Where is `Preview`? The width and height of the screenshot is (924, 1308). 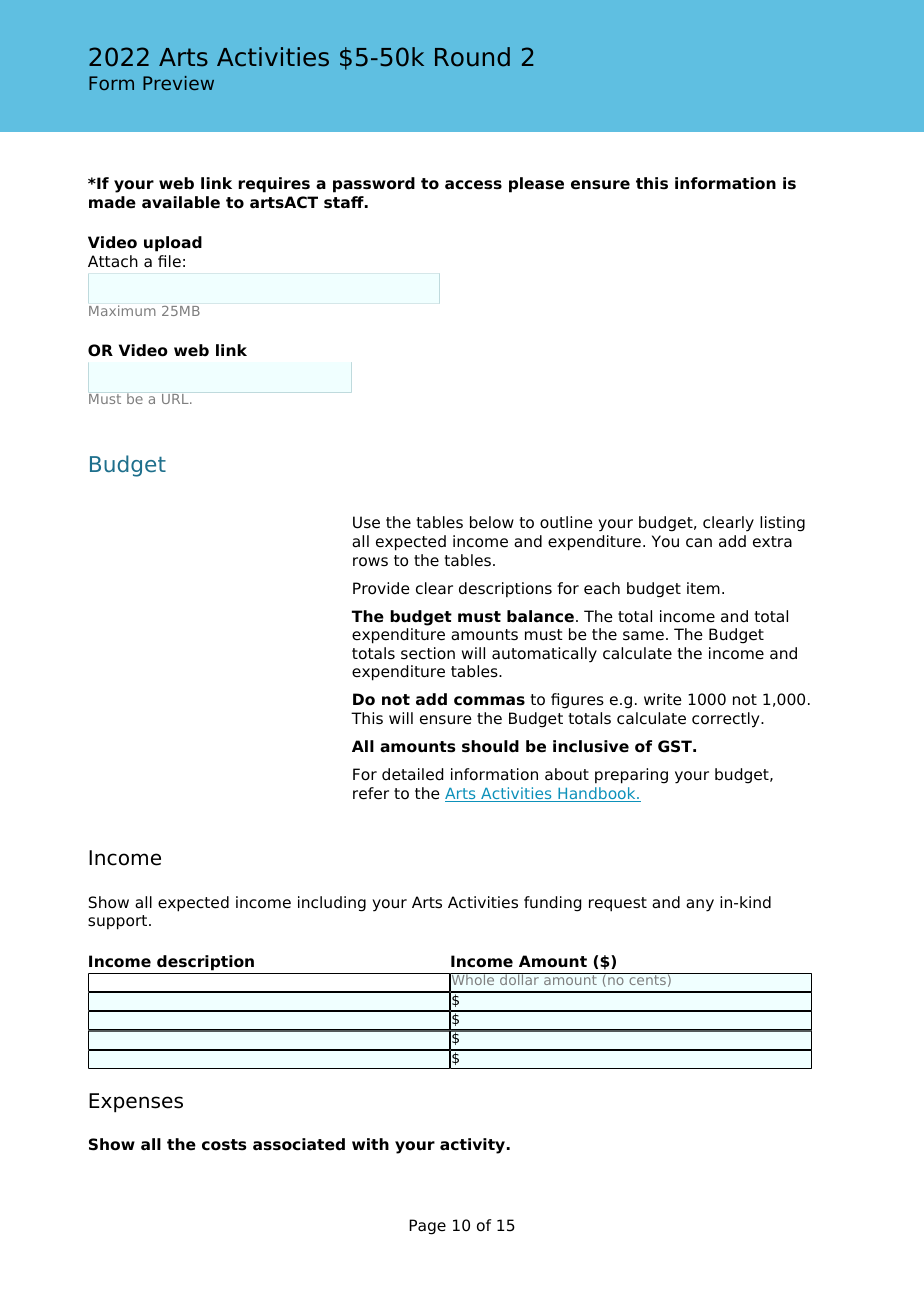 Preview is located at coordinates (178, 83).
